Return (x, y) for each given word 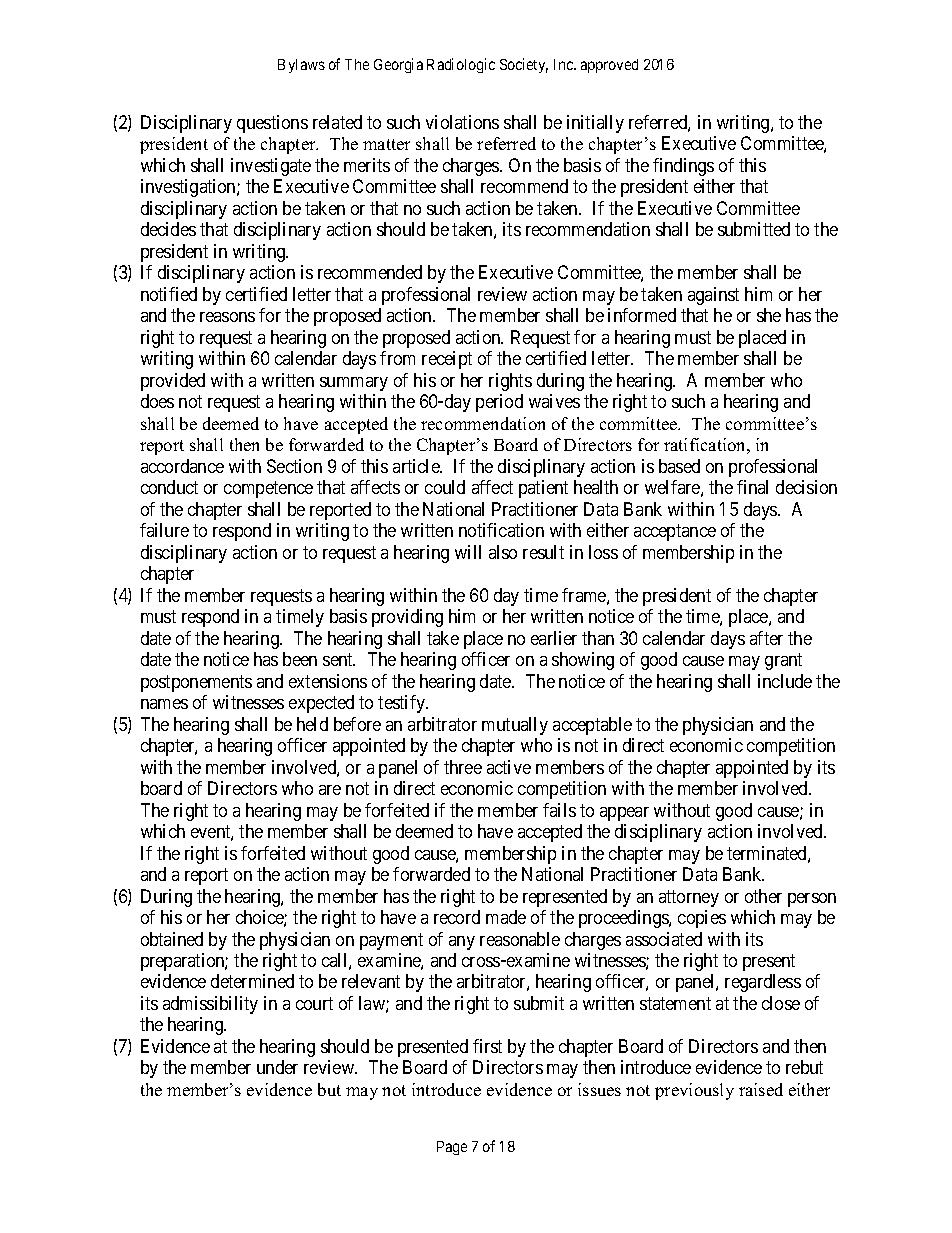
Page (452, 1148)
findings (683, 167)
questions (272, 124)
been (300, 659)
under (277, 1067)
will (468, 552)
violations (462, 122)
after (766, 638)
